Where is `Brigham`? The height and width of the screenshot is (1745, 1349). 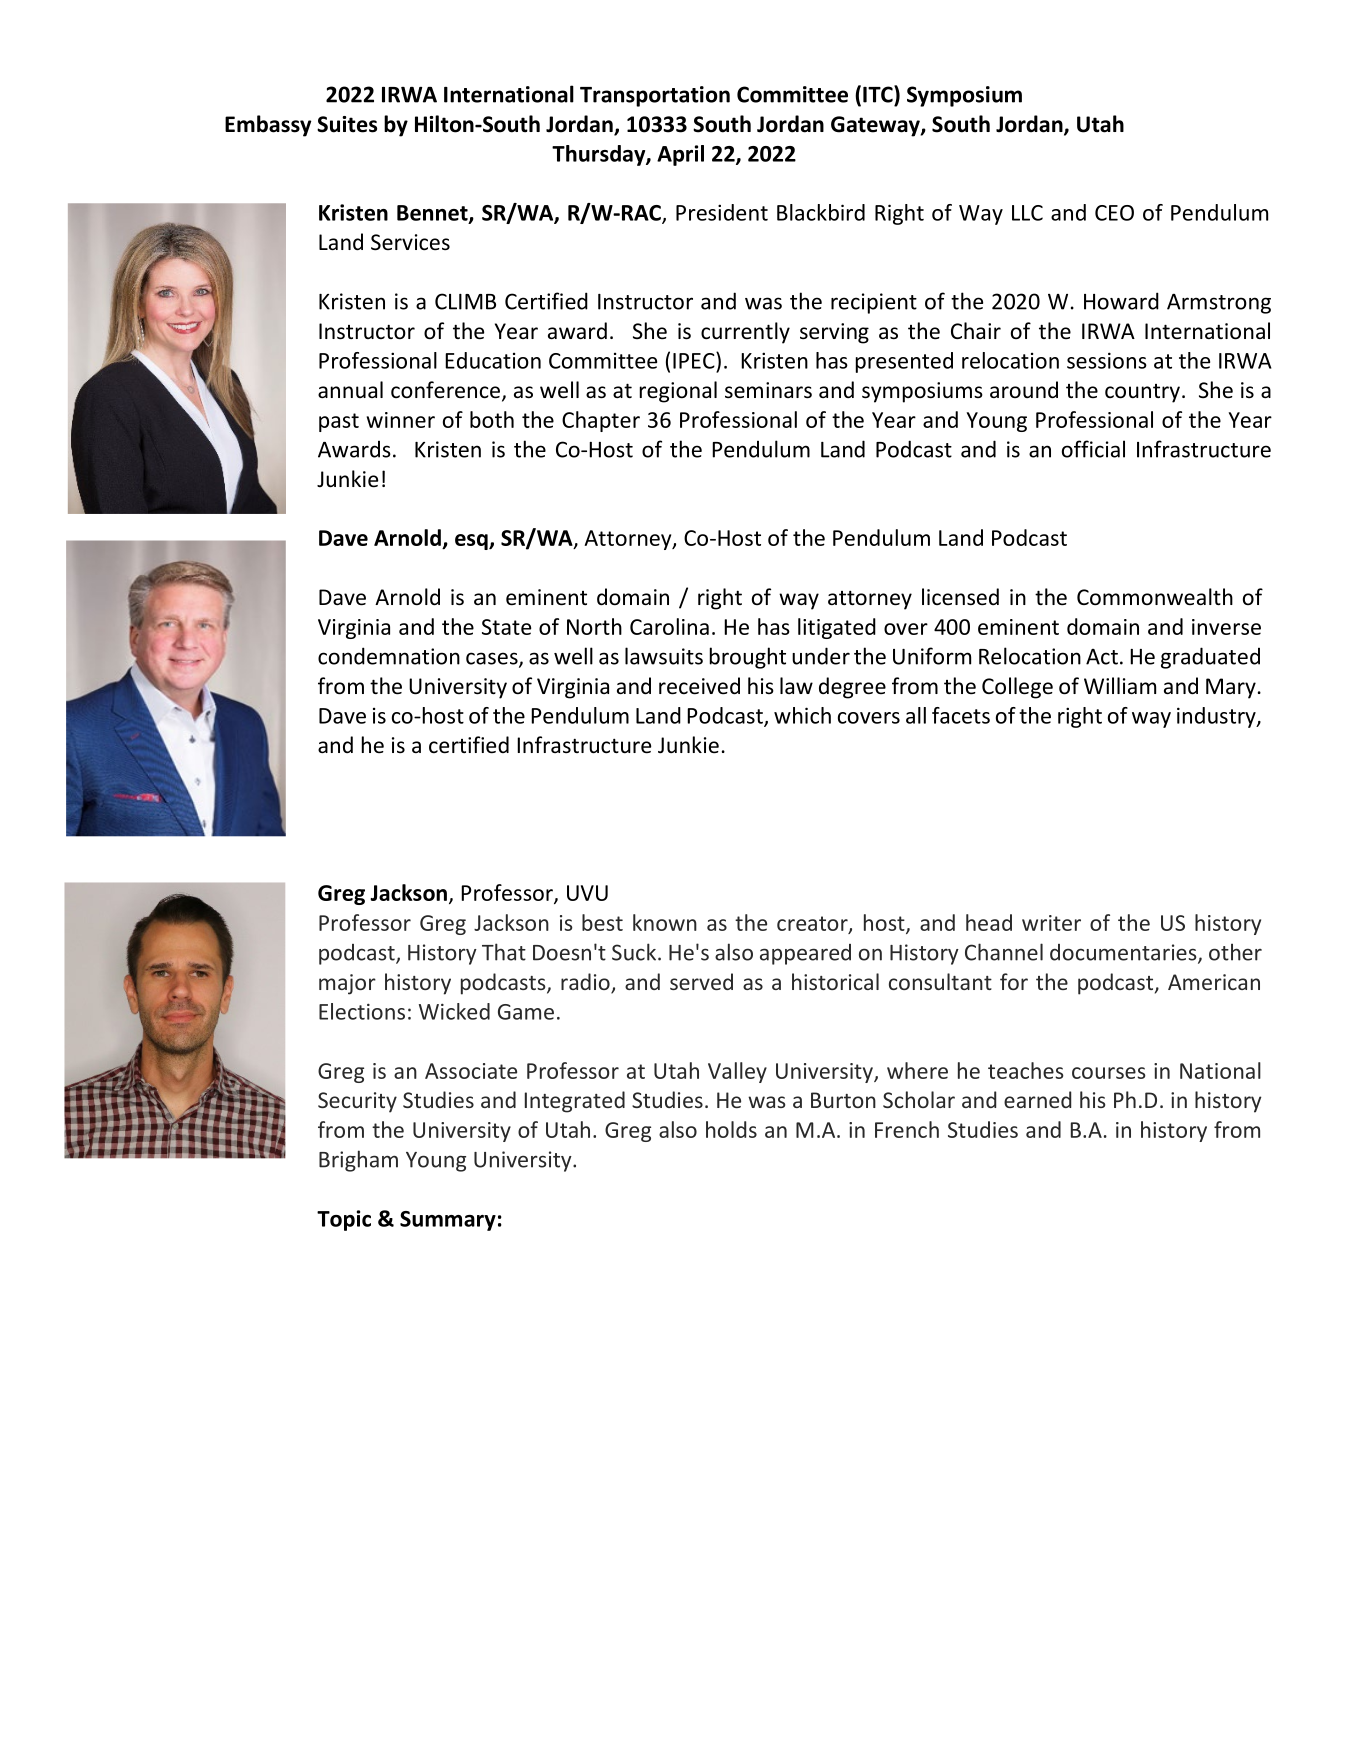
Brigham is located at coordinates (358, 1161).
